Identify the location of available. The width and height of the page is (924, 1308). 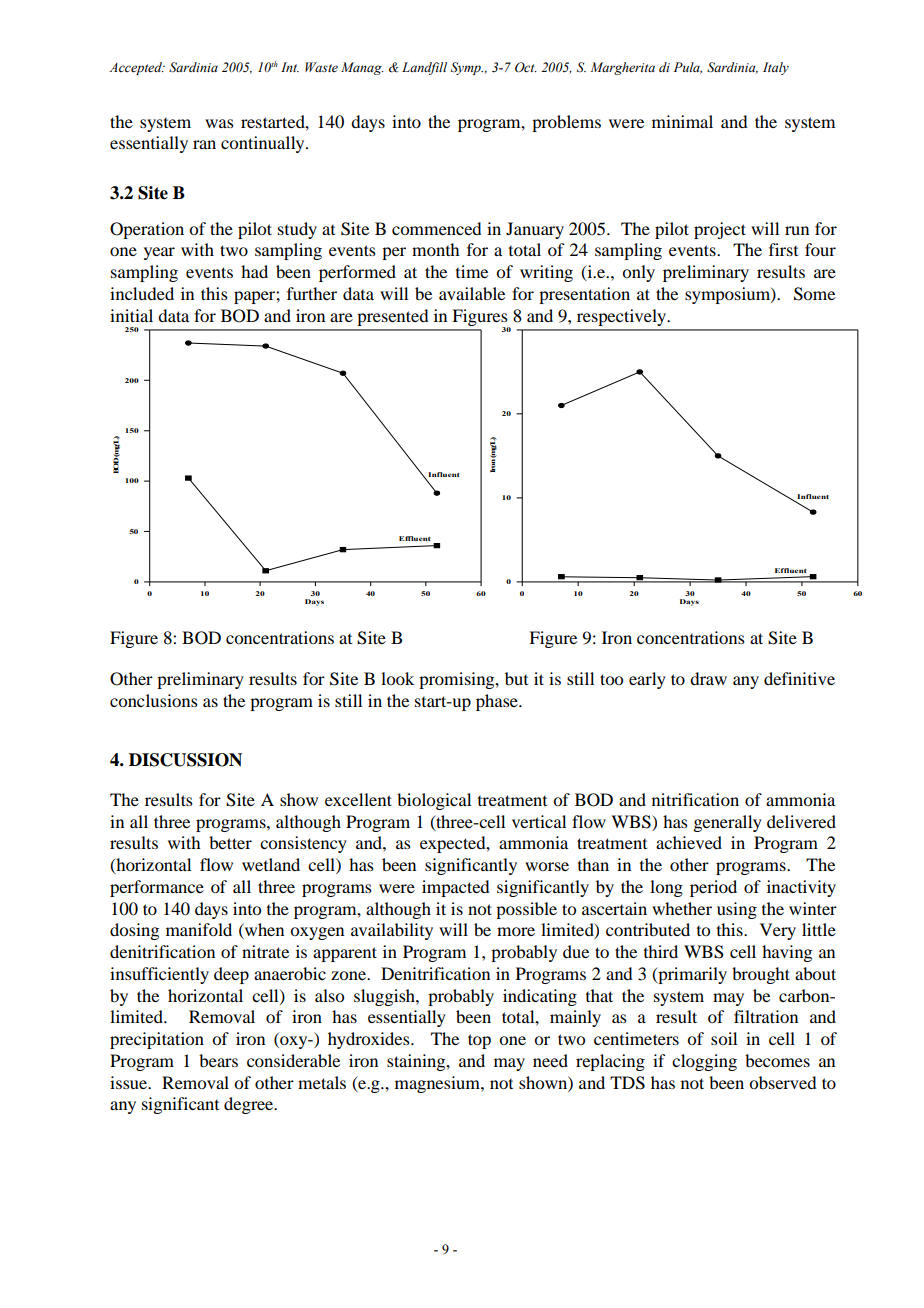
(472, 293).
